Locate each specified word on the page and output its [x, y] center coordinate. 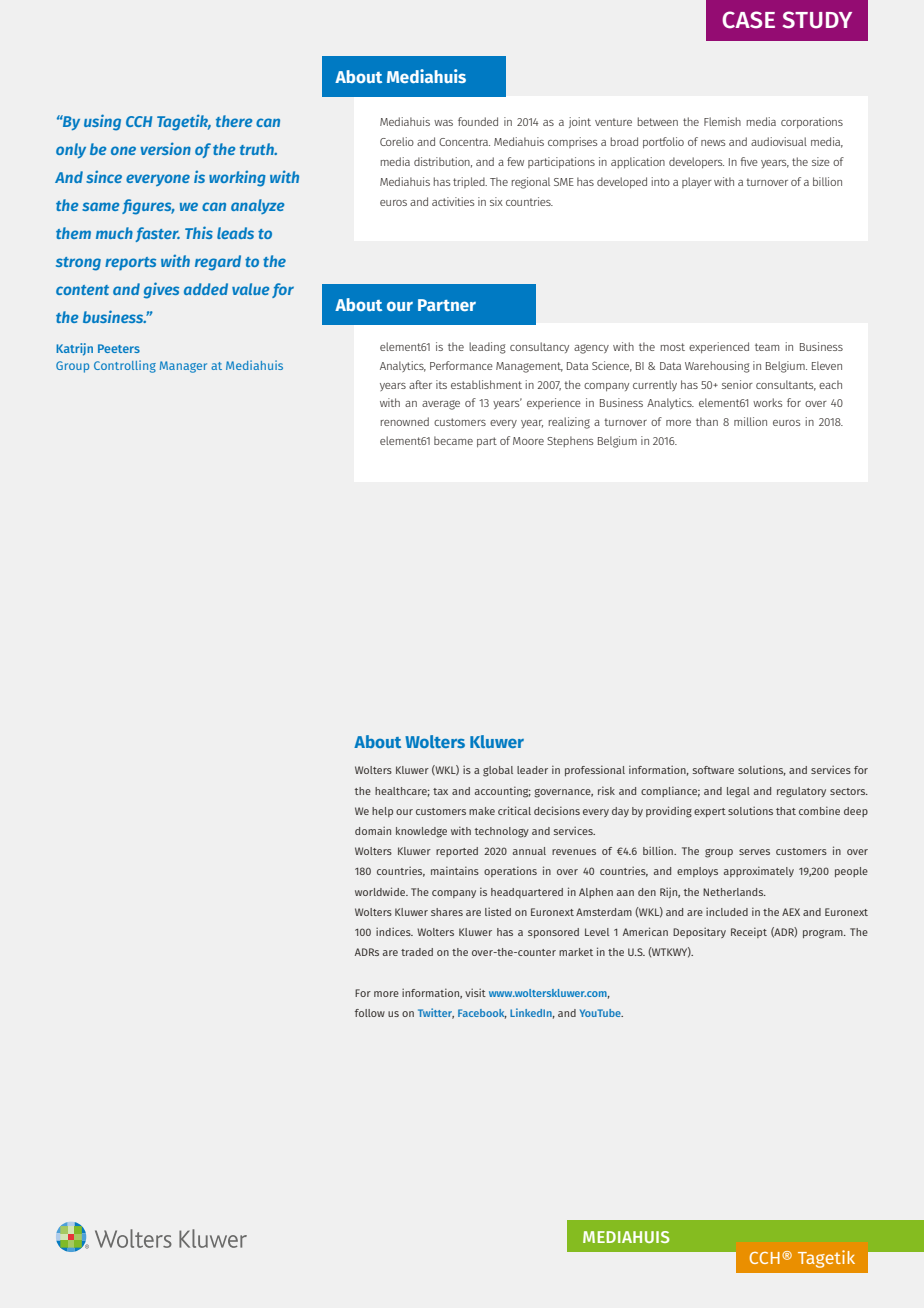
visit [475, 992]
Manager [183, 367]
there [234, 121]
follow [370, 1013]
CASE [748, 20]
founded [478, 121]
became [453, 440]
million [750, 421]
